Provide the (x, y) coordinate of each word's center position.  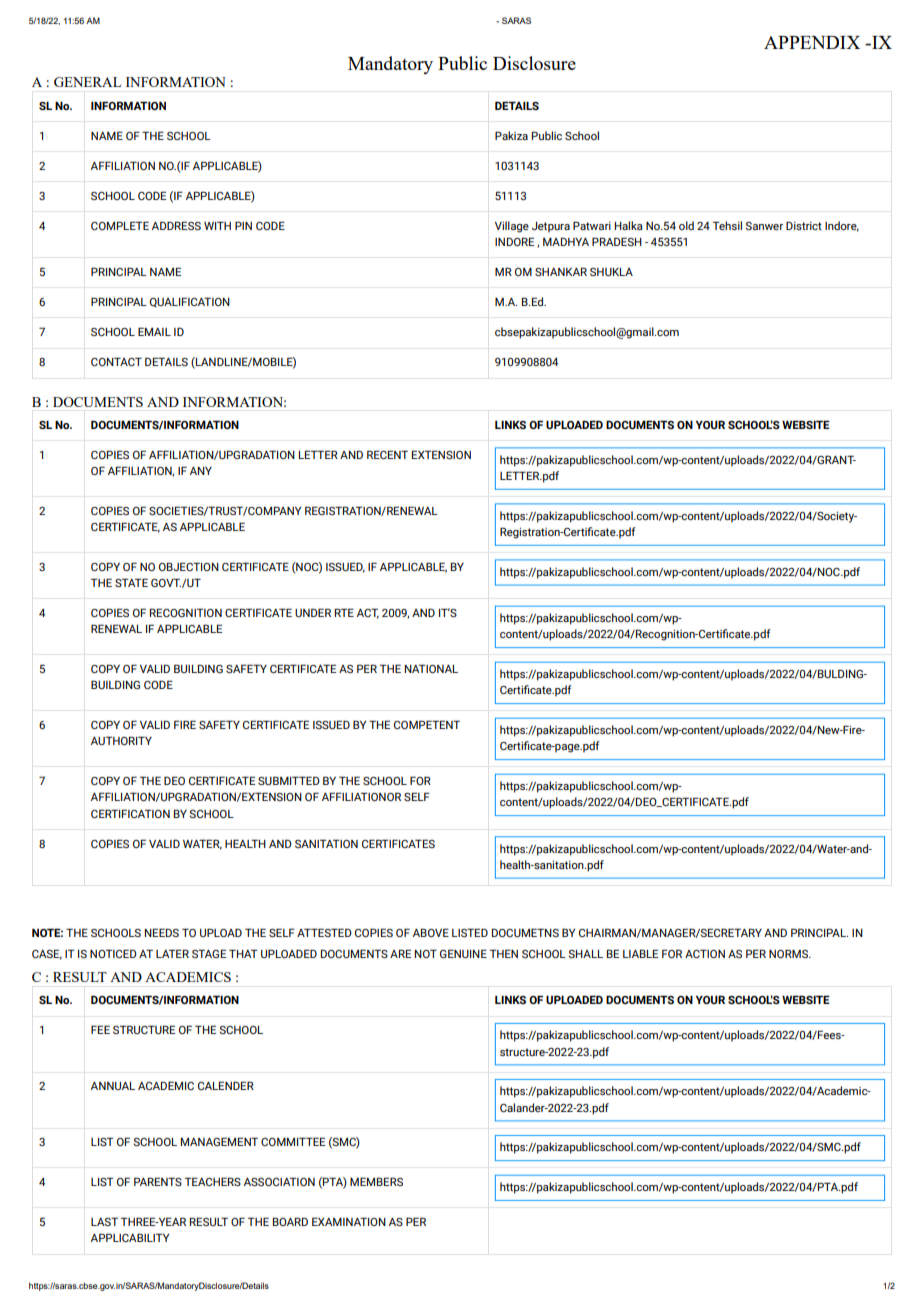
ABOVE (431, 932)
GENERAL (87, 82)
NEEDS (162, 932)
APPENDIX (812, 42)
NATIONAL (431, 668)
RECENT (387, 454)
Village (512, 227)
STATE (131, 582)
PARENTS (158, 1181)
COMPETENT (427, 724)
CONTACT (116, 361)
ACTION (705, 953)
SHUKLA (611, 272)
